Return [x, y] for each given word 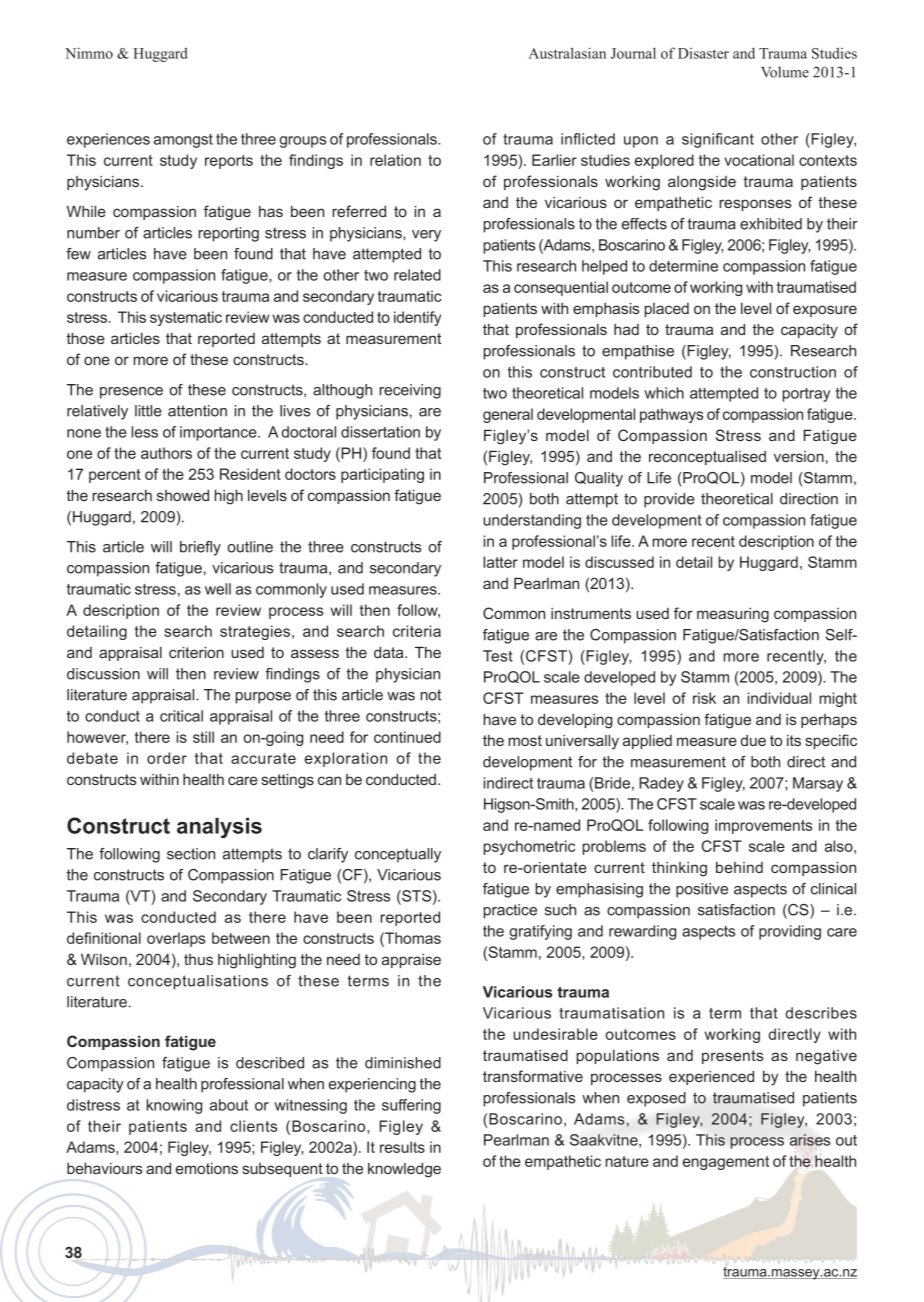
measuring [733, 615]
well [218, 589]
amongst [183, 141]
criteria [417, 631]
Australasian [567, 53]
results [402, 1147]
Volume [785, 72]
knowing [174, 1106]
